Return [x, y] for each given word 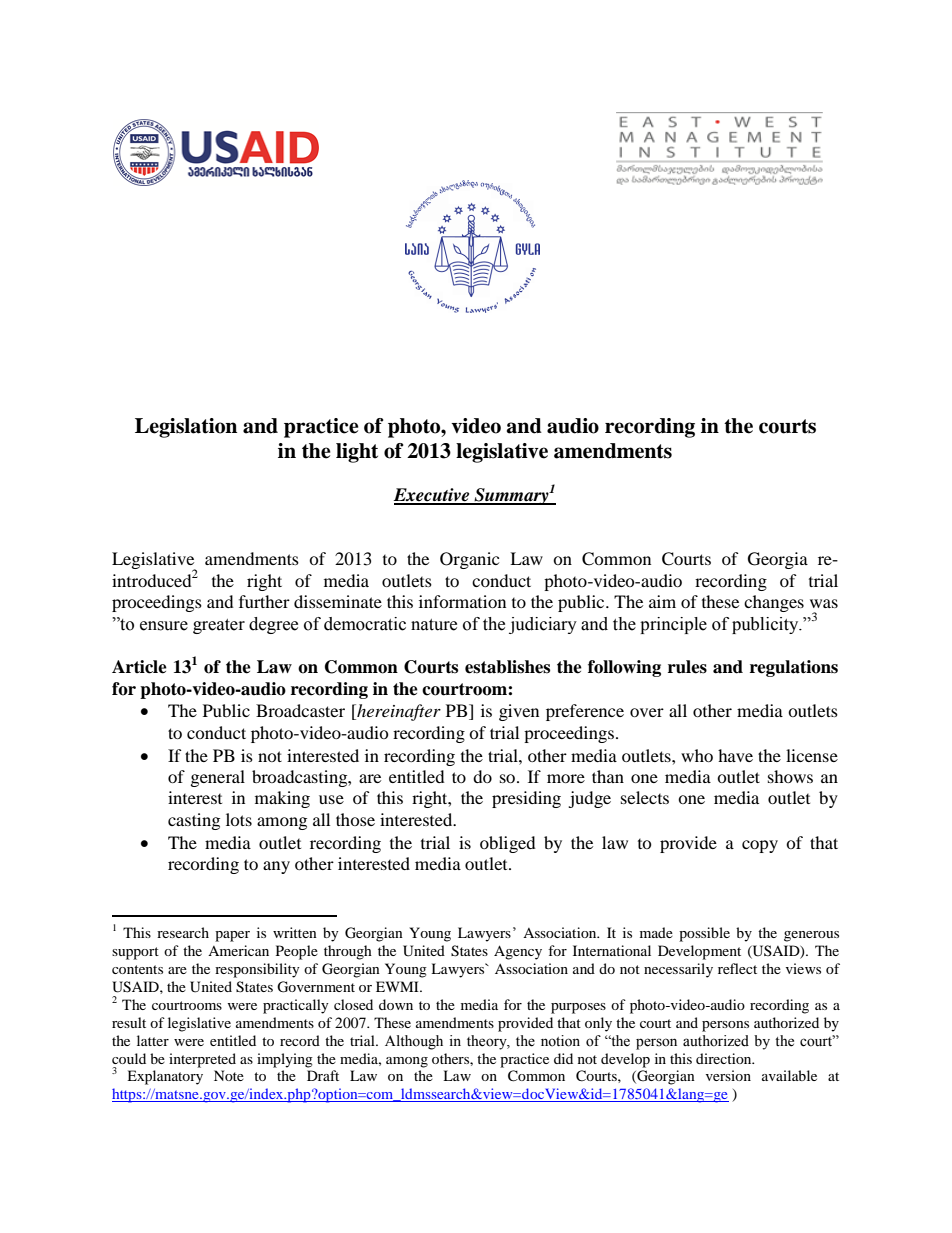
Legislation [186, 428]
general [218, 778]
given [519, 712]
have [735, 755]
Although [414, 1042]
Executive [433, 496]
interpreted [202, 1060]
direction [725, 1058]
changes [774, 603]
